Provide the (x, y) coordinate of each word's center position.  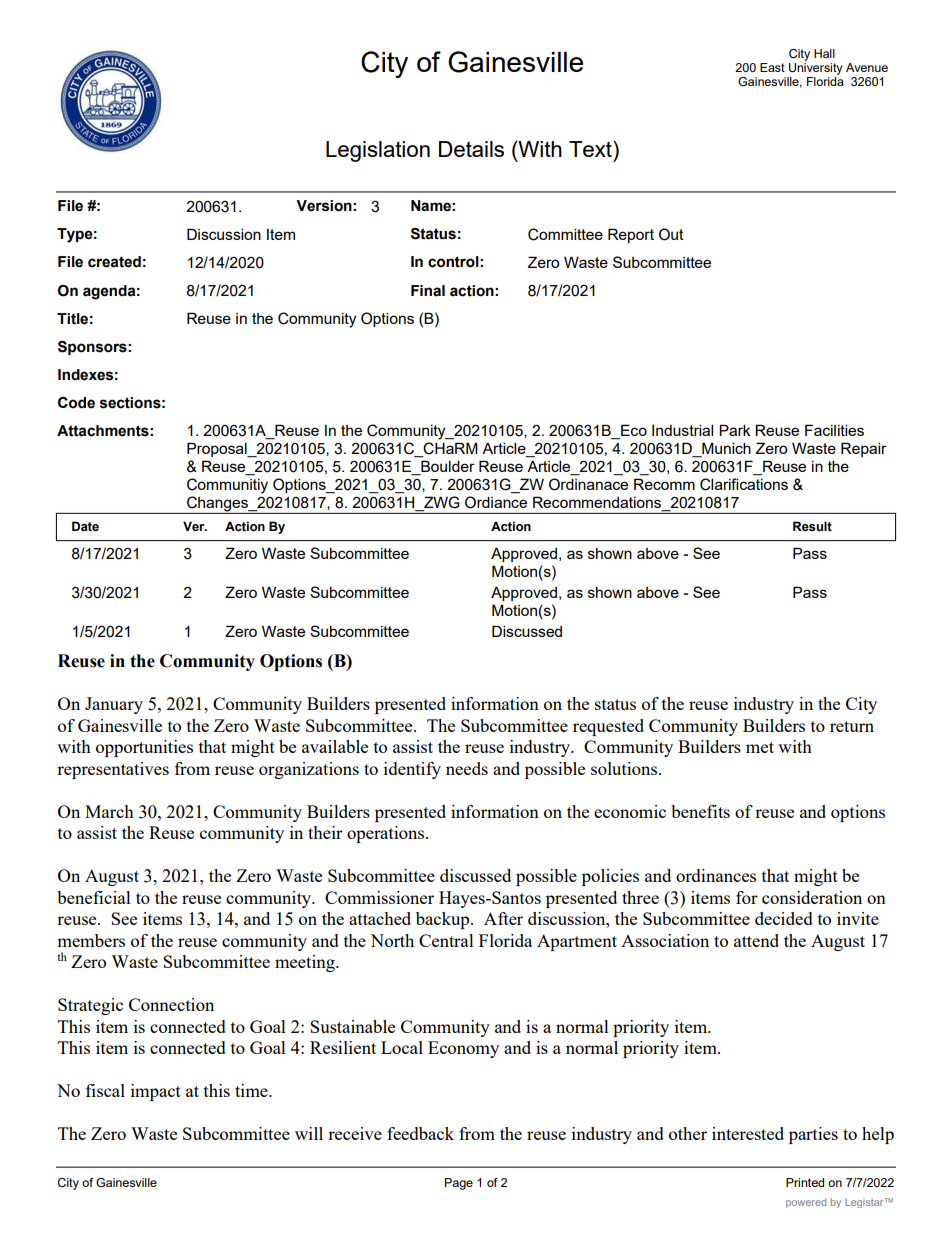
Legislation (378, 151)
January (114, 705)
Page (459, 1184)
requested (608, 727)
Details (471, 149)
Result (812, 526)
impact (156, 1092)
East (772, 67)
